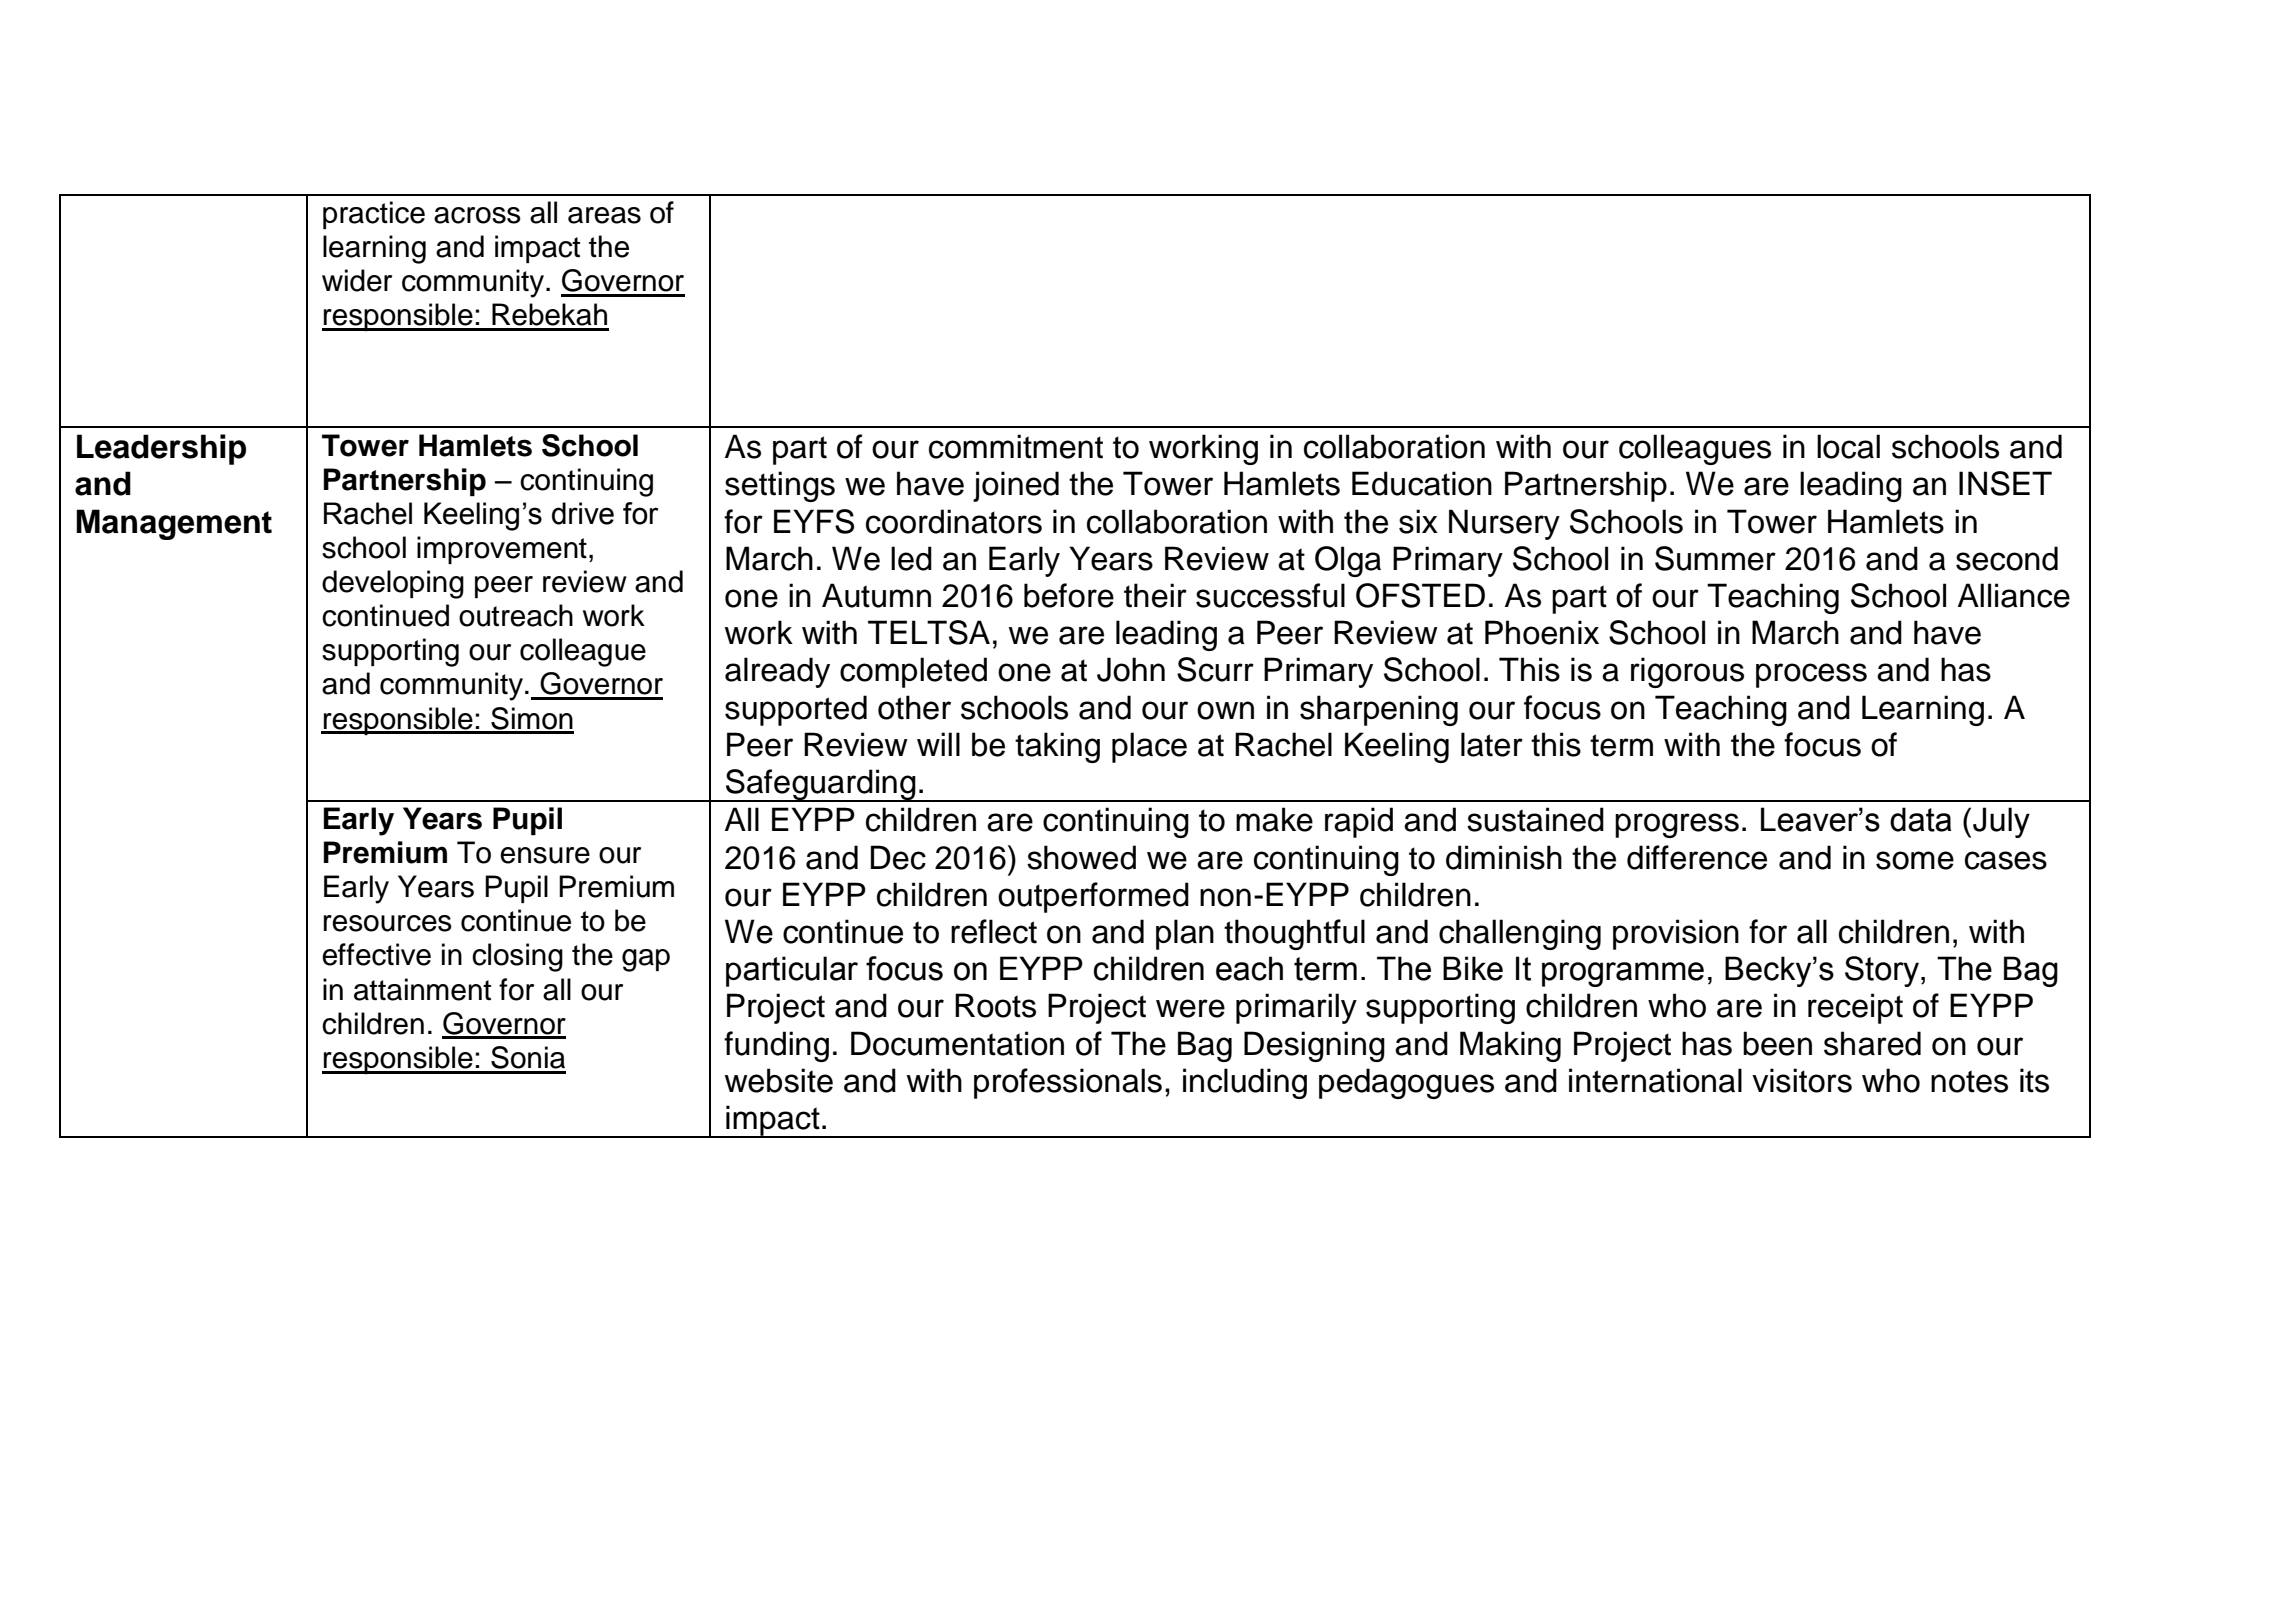 The height and width of the screenshot is (1604, 2269). What do you see at coordinates (374, 215) in the screenshot?
I see `practice` at bounding box center [374, 215].
